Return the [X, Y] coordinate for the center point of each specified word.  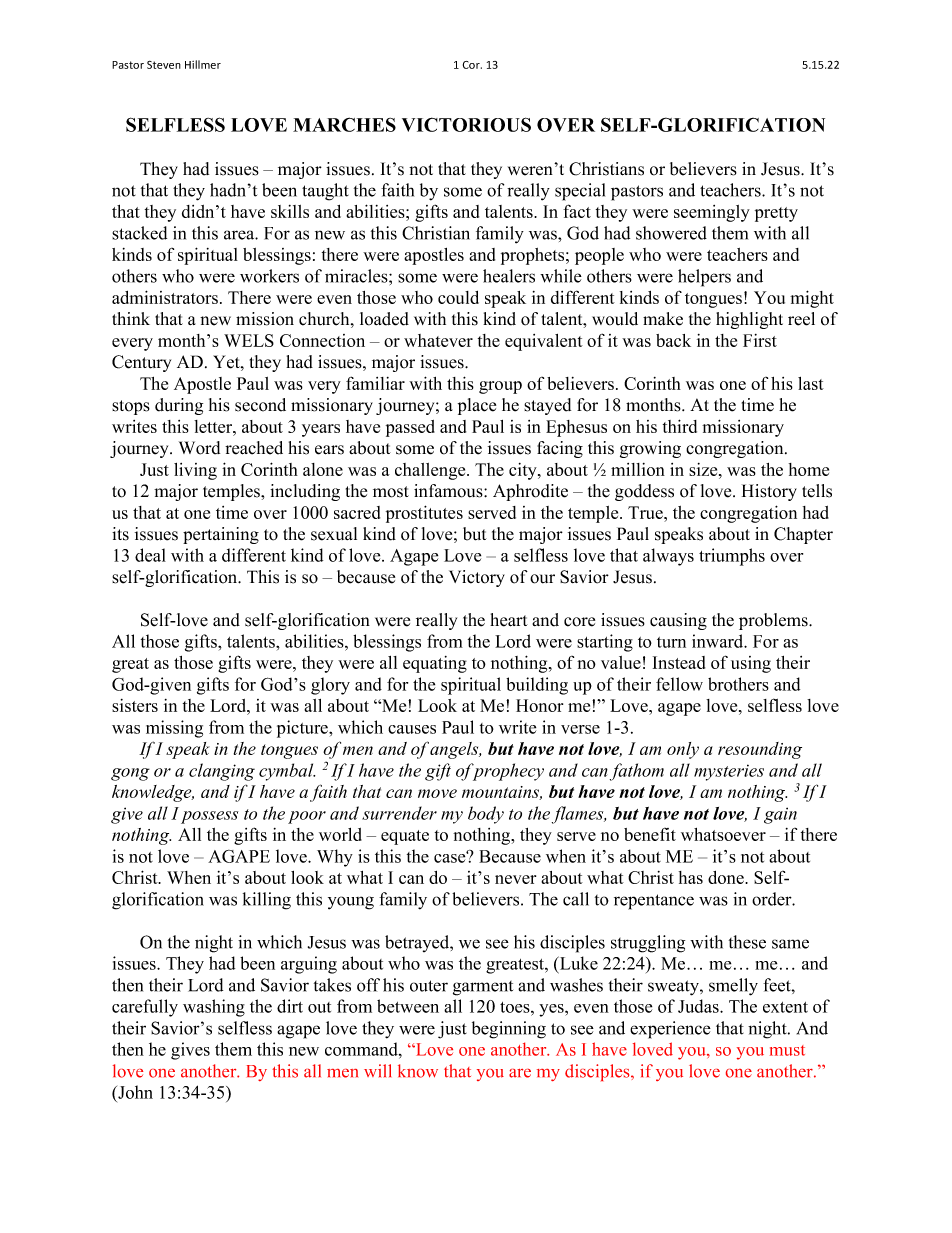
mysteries [729, 772]
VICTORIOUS [466, 124]
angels [455, 750]
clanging [222, 772]
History [769, 492]
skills [290, 211]
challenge [431, 471]
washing [214, 1008]
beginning [509, 1030]
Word [199, 448]
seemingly [712, 213]
